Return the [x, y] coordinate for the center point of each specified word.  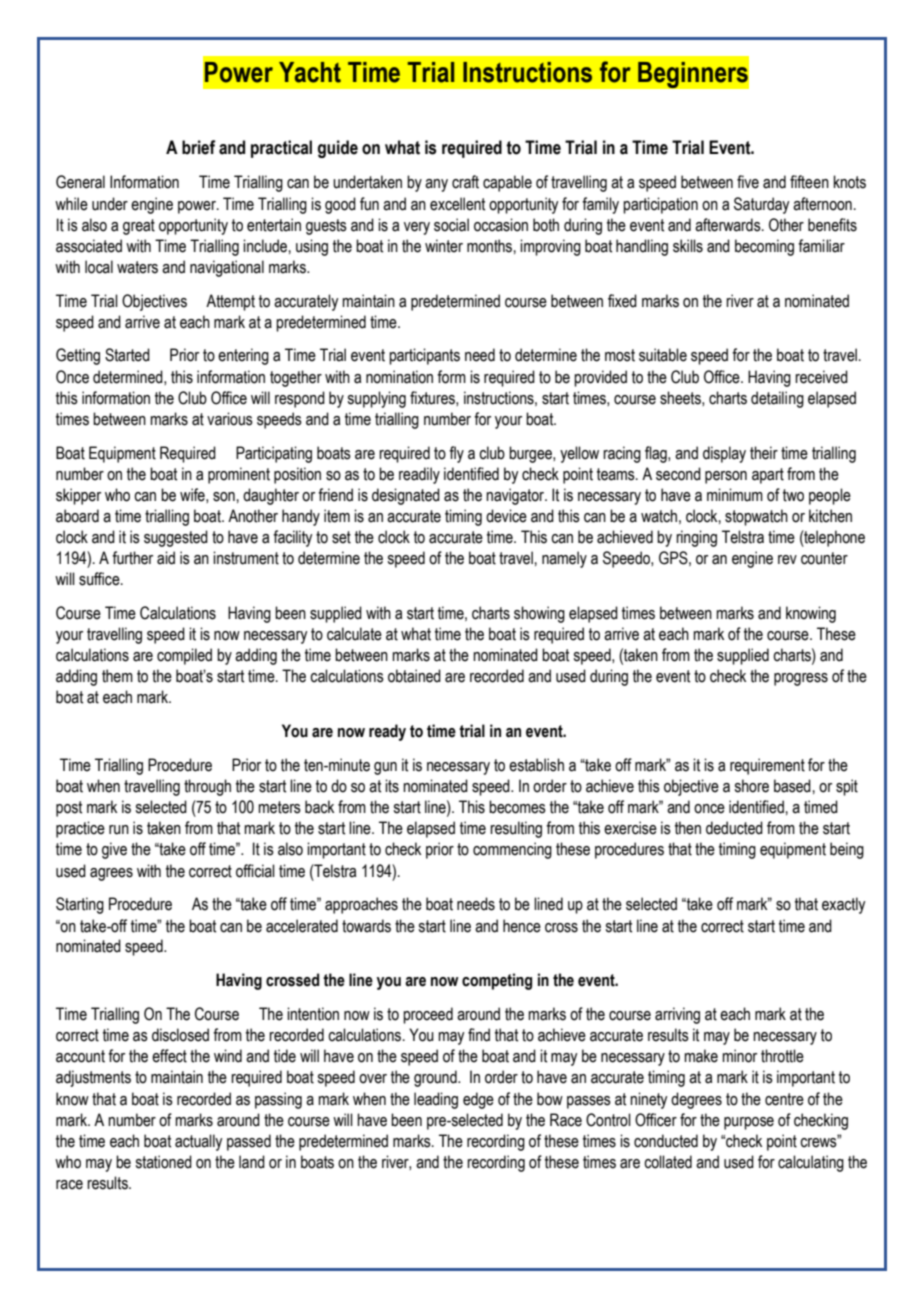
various [230, 419]
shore [751, 786]
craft [465, 182]
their [764, 453]
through [207, 787]
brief [199, 147]
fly [456, 454]
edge [478, 1100]
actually [198, 1142]
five [748, 182]
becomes [517, 807]
